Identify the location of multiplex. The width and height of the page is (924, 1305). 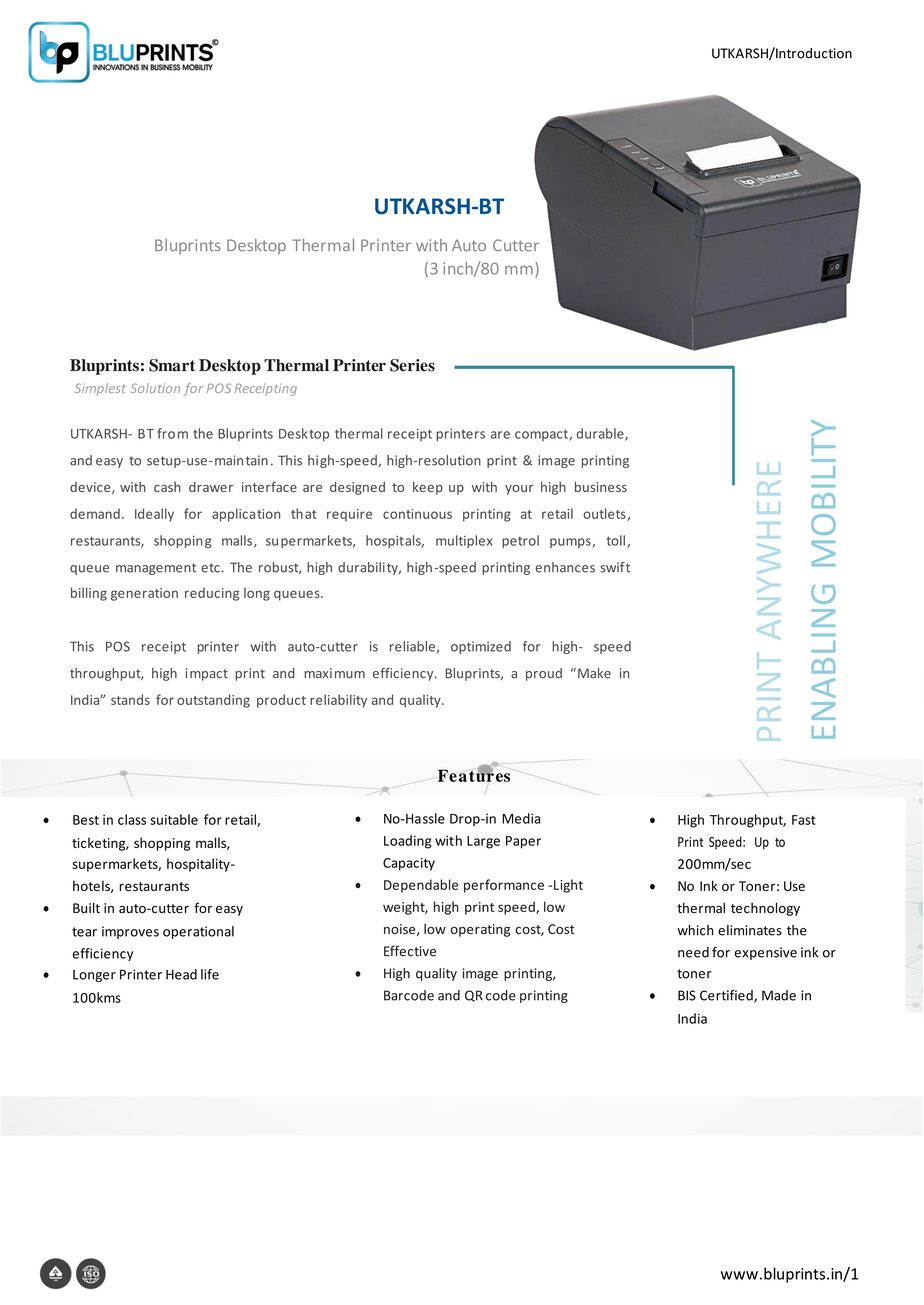
(464, 541).
